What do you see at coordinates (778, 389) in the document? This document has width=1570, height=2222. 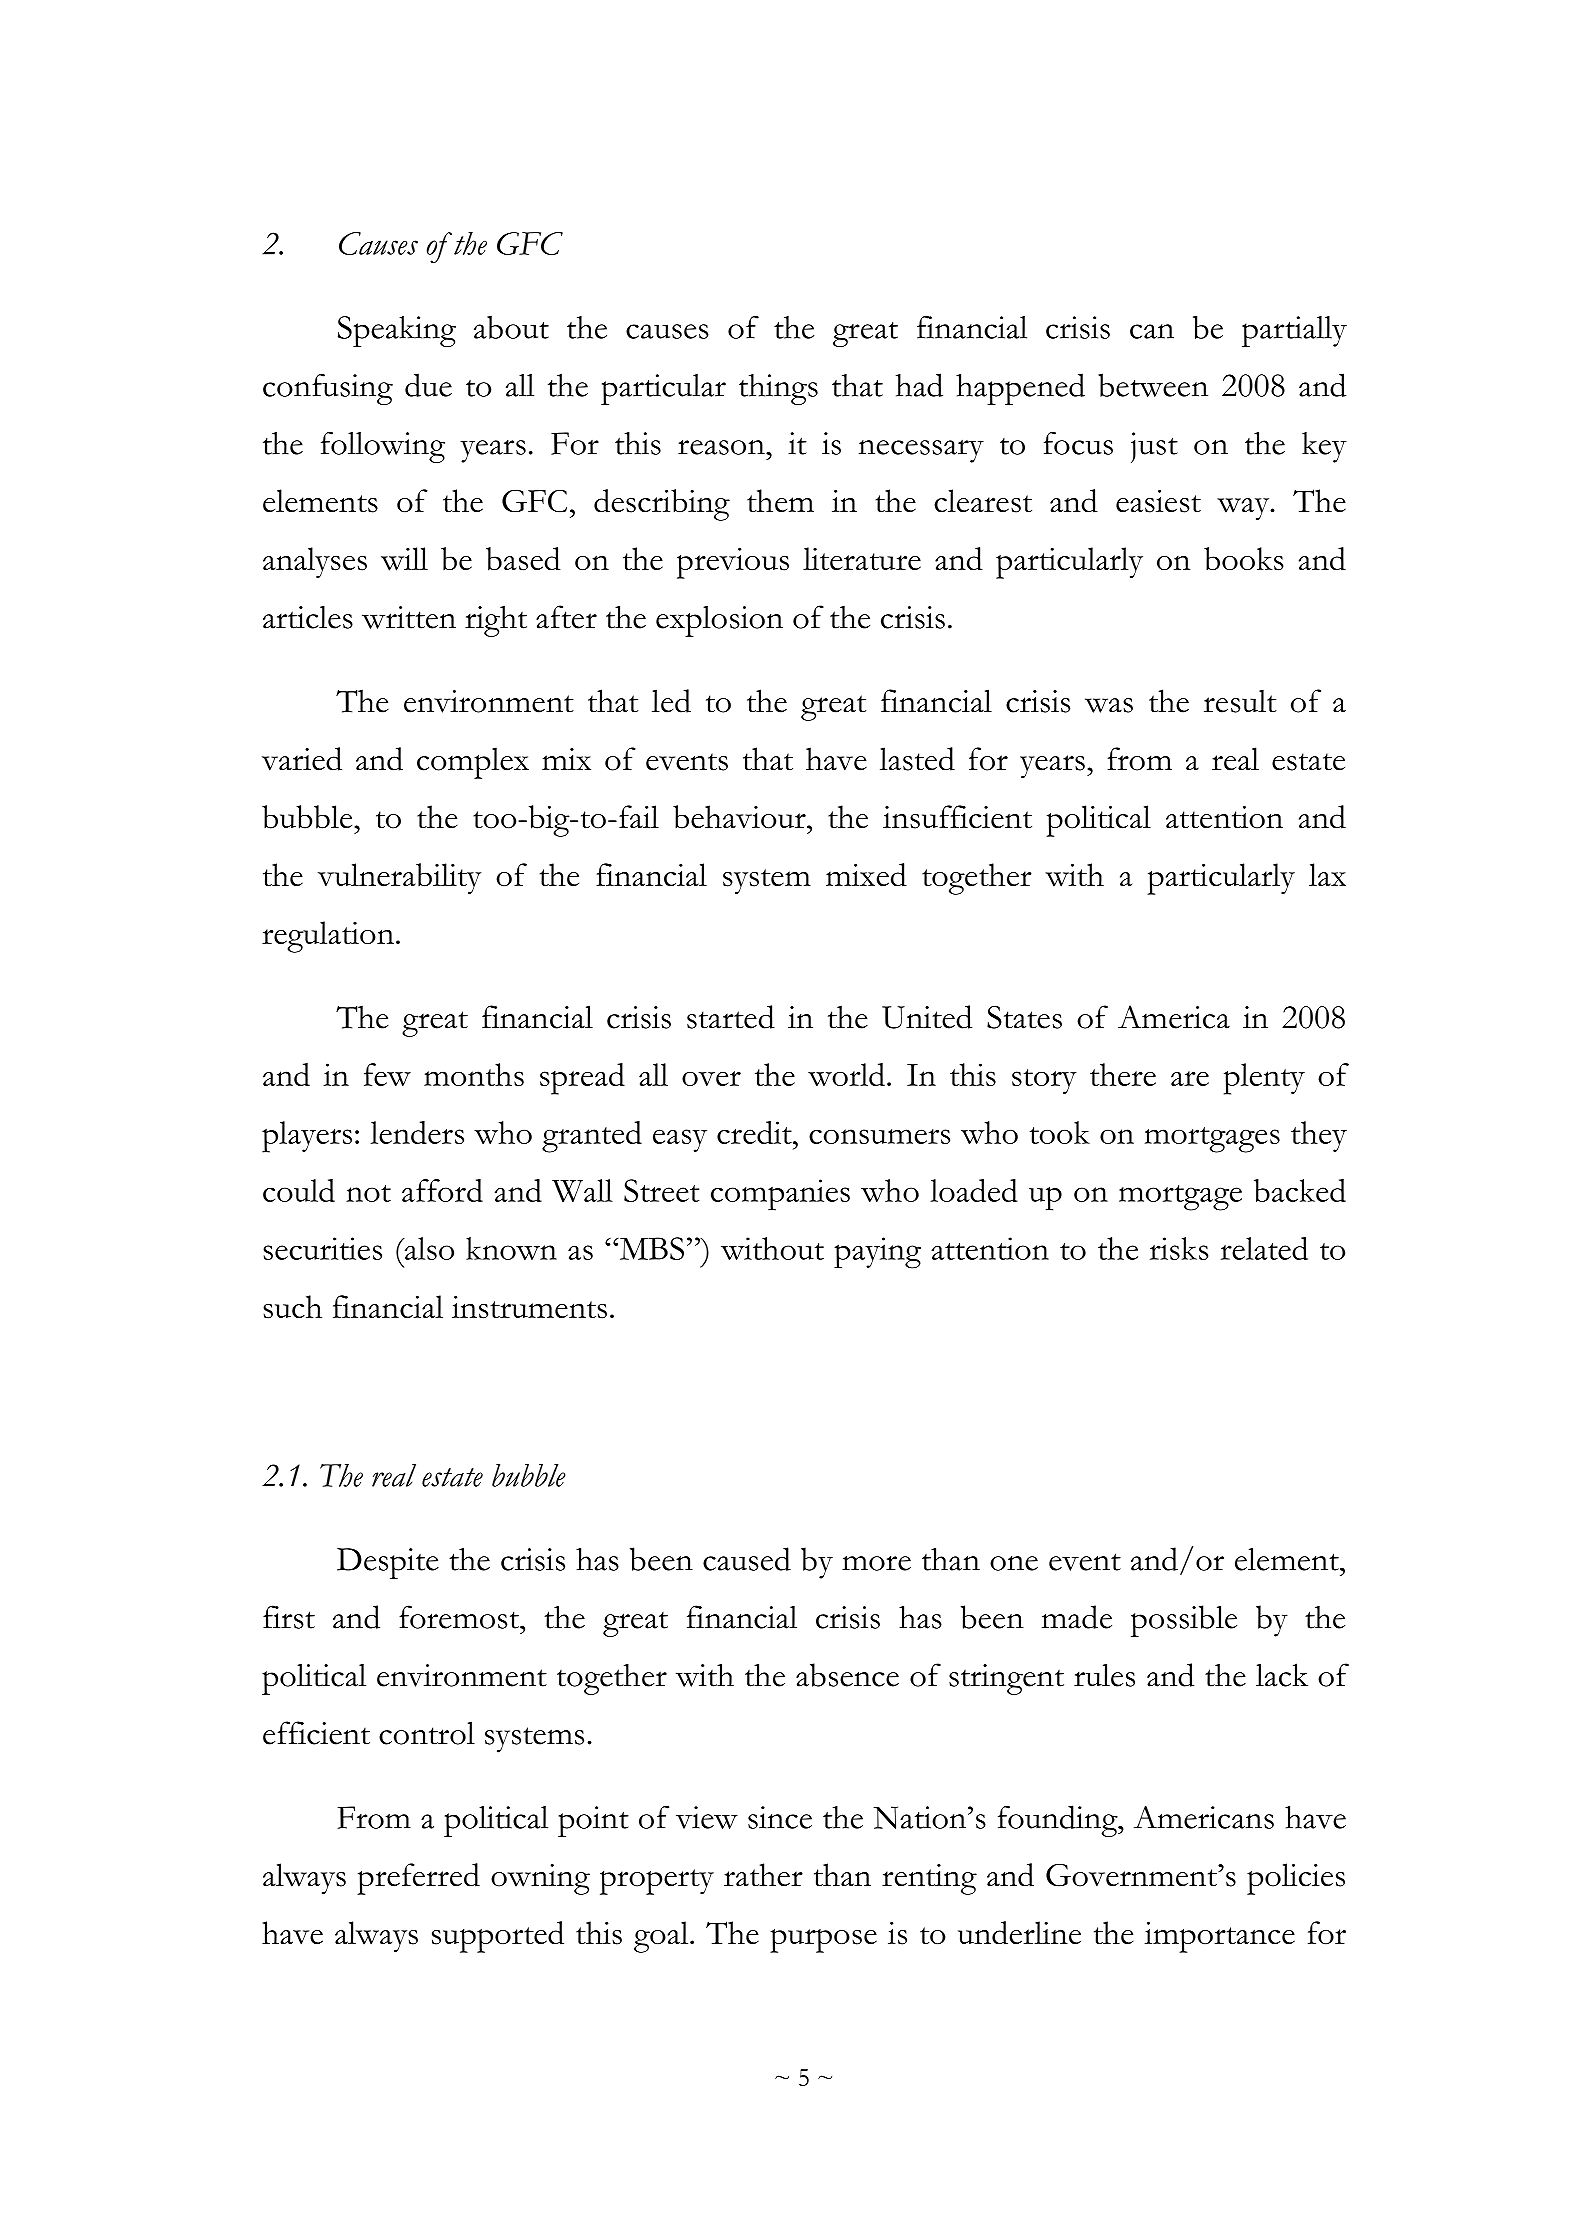 I see `things` at bounding box center [778, 389].
